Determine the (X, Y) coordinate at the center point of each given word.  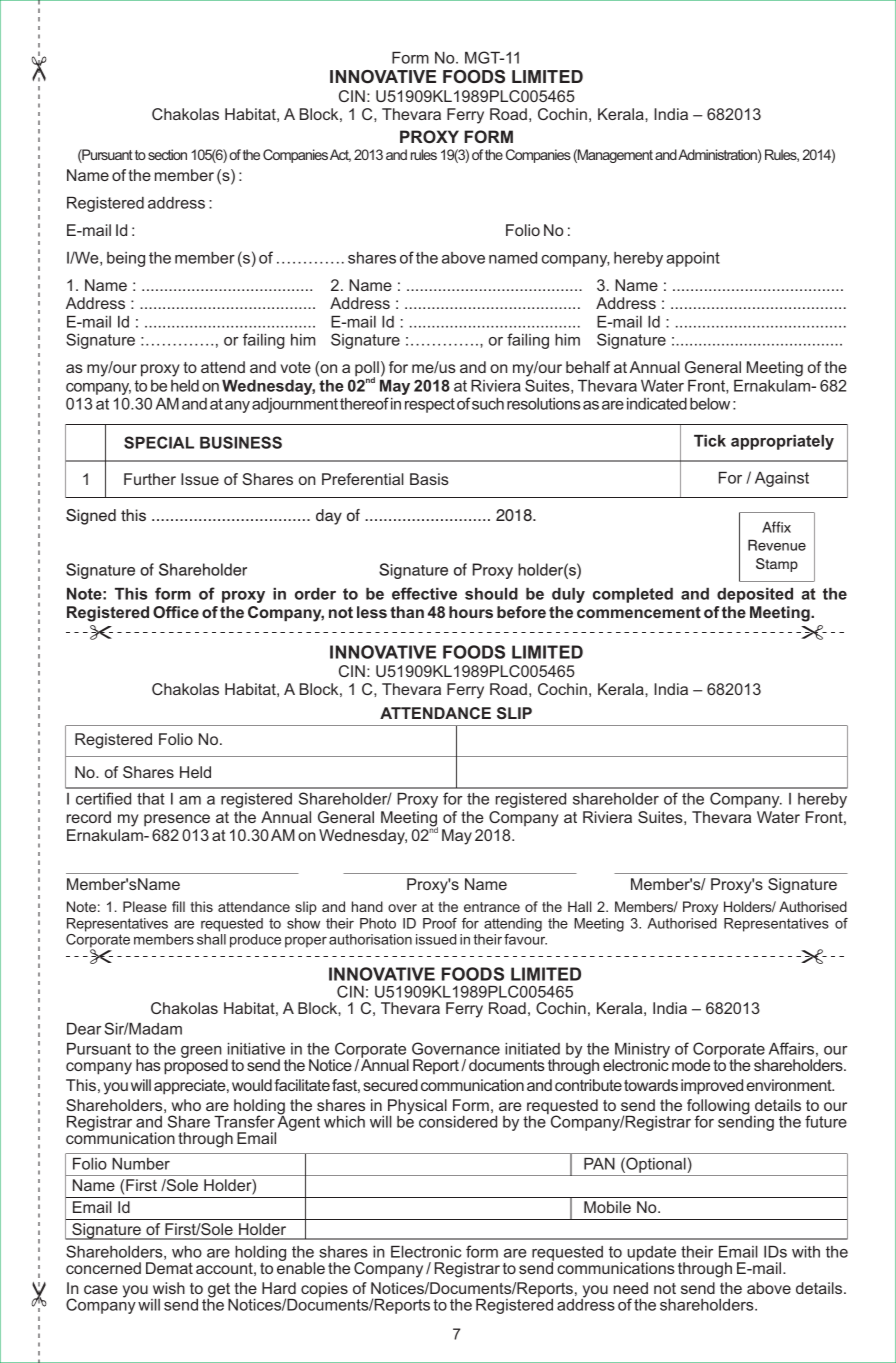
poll (367, 370)
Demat (169, 1268)
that (150, 799)
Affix (776, 527)
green (201, 1052)
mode (691, 1065)
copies (324, 1289)
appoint (693, 259)
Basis (429, 479)
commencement (639, 612)
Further (150, 479)
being (126, 259)
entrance (492, 907)
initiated (532, 1049)
